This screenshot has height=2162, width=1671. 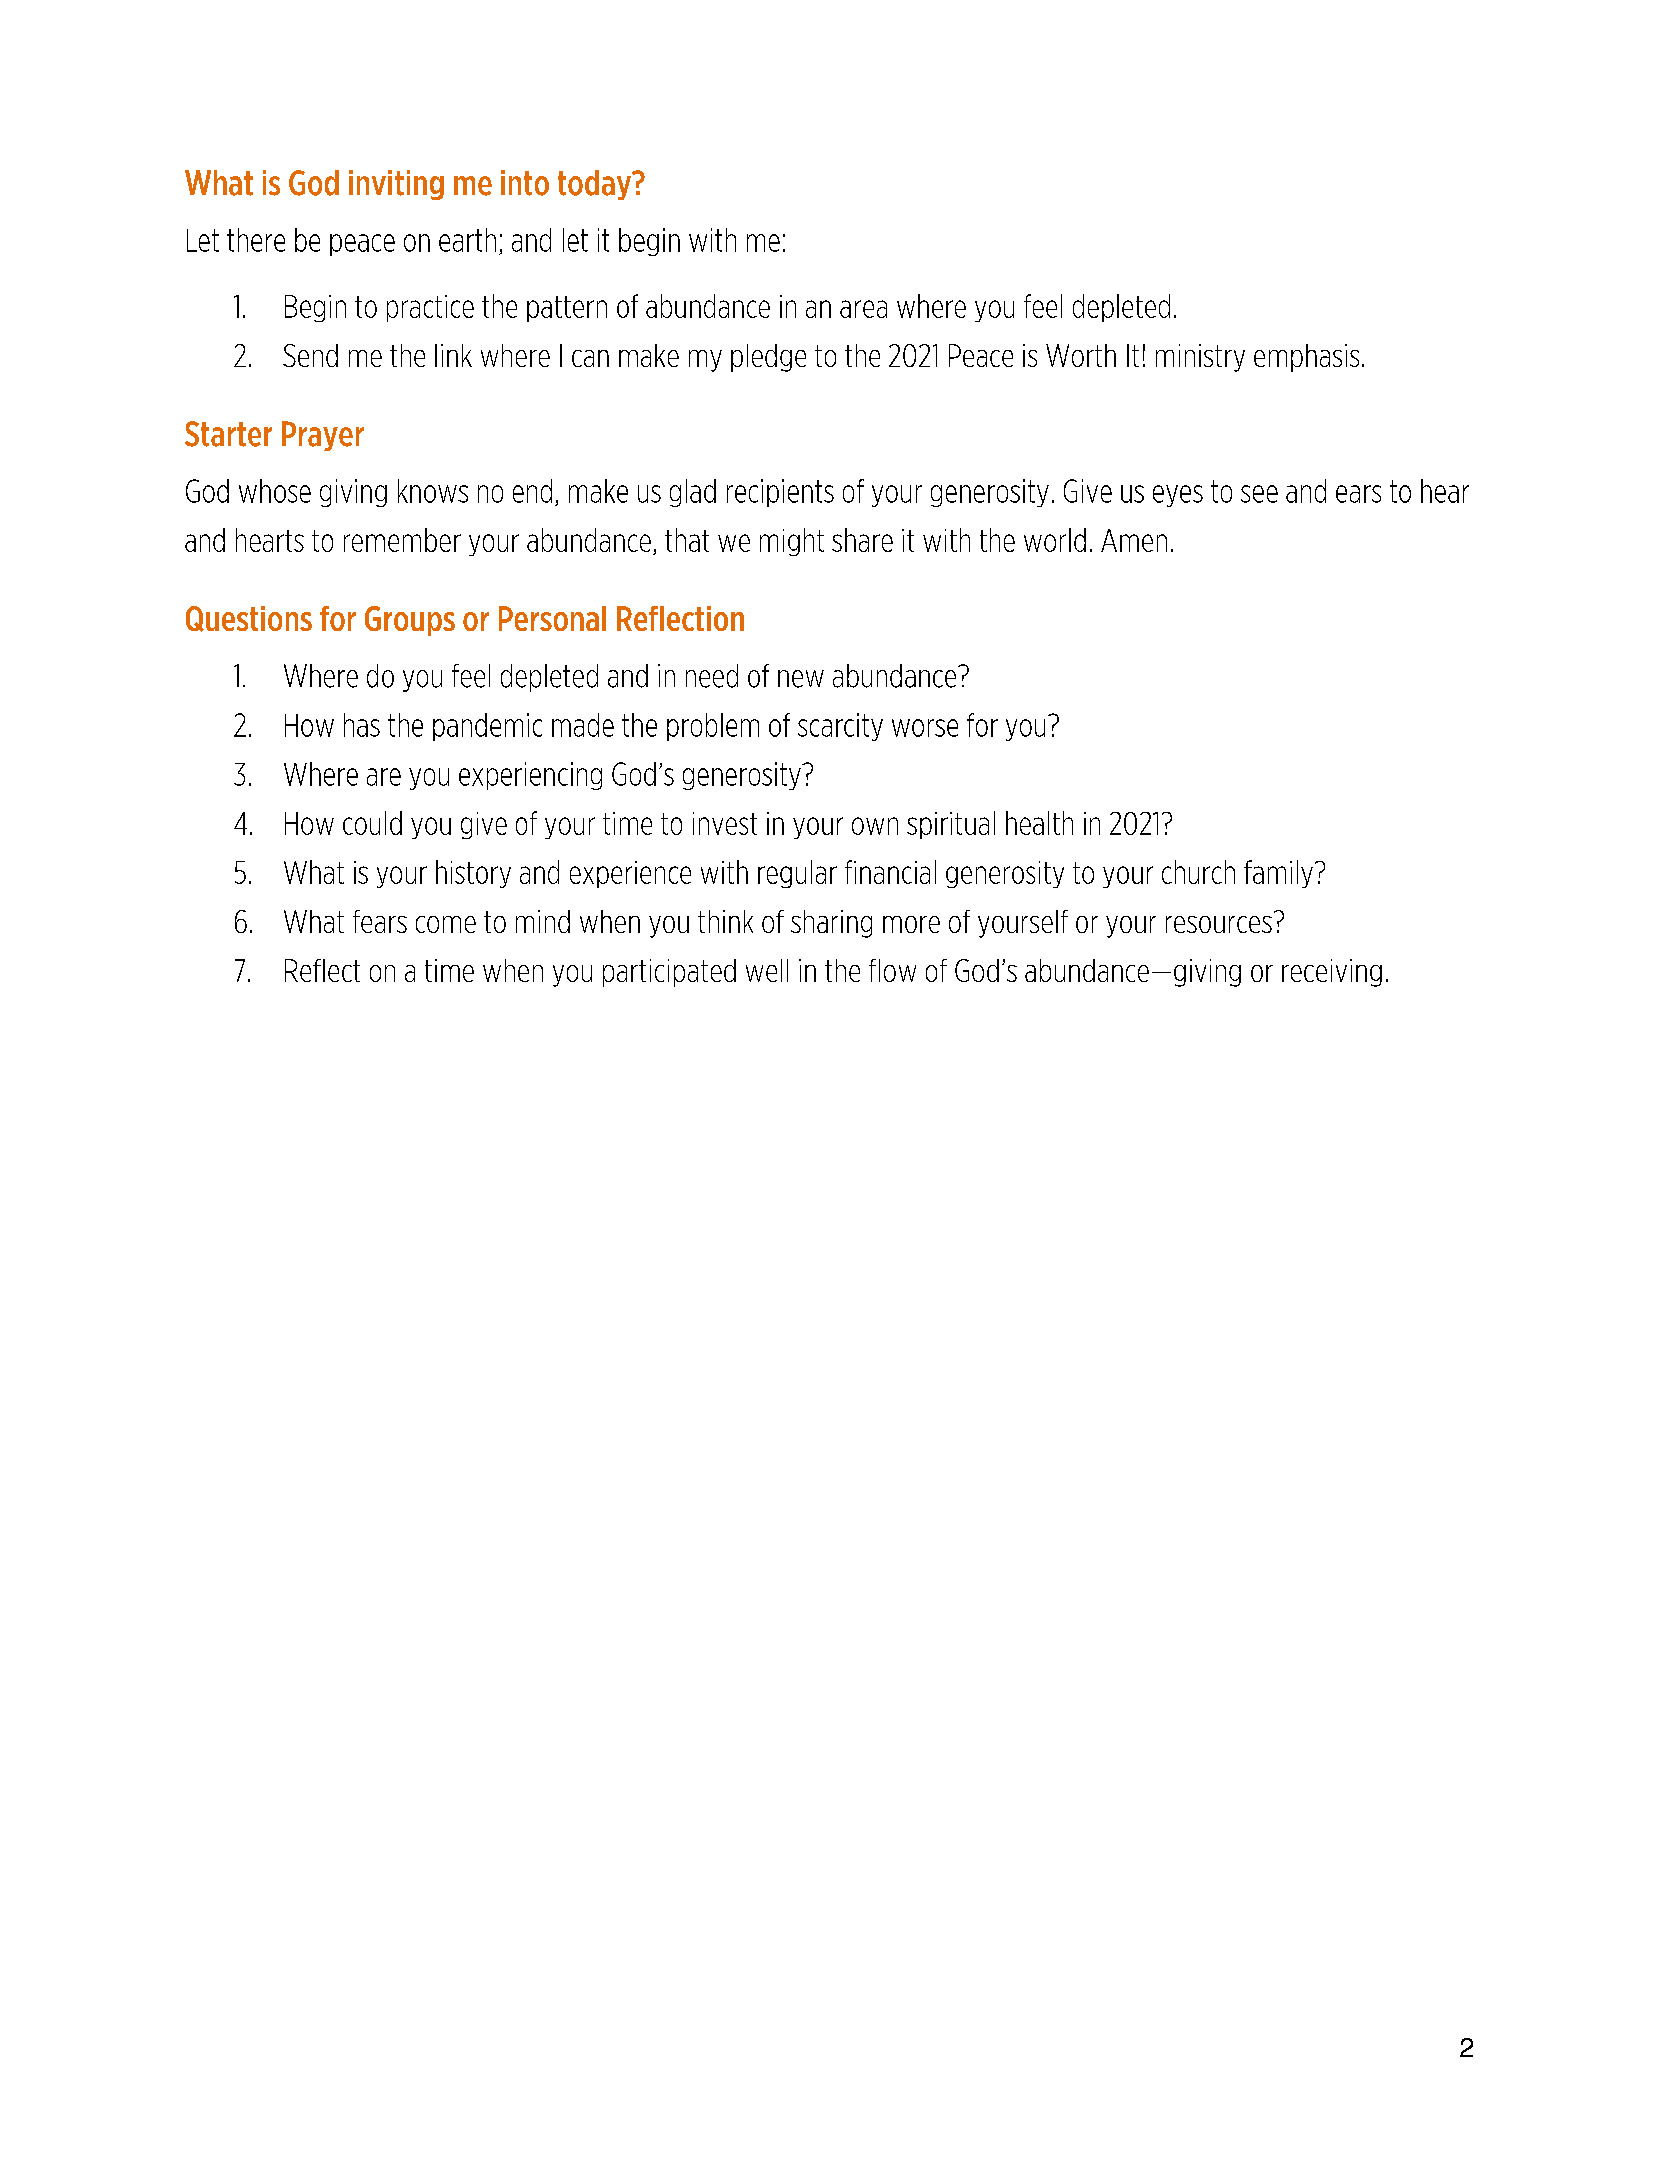 What do you see at coordinates (396, 185) in the screenshot?
I see `inviting` at bounding box center [396, 185].
